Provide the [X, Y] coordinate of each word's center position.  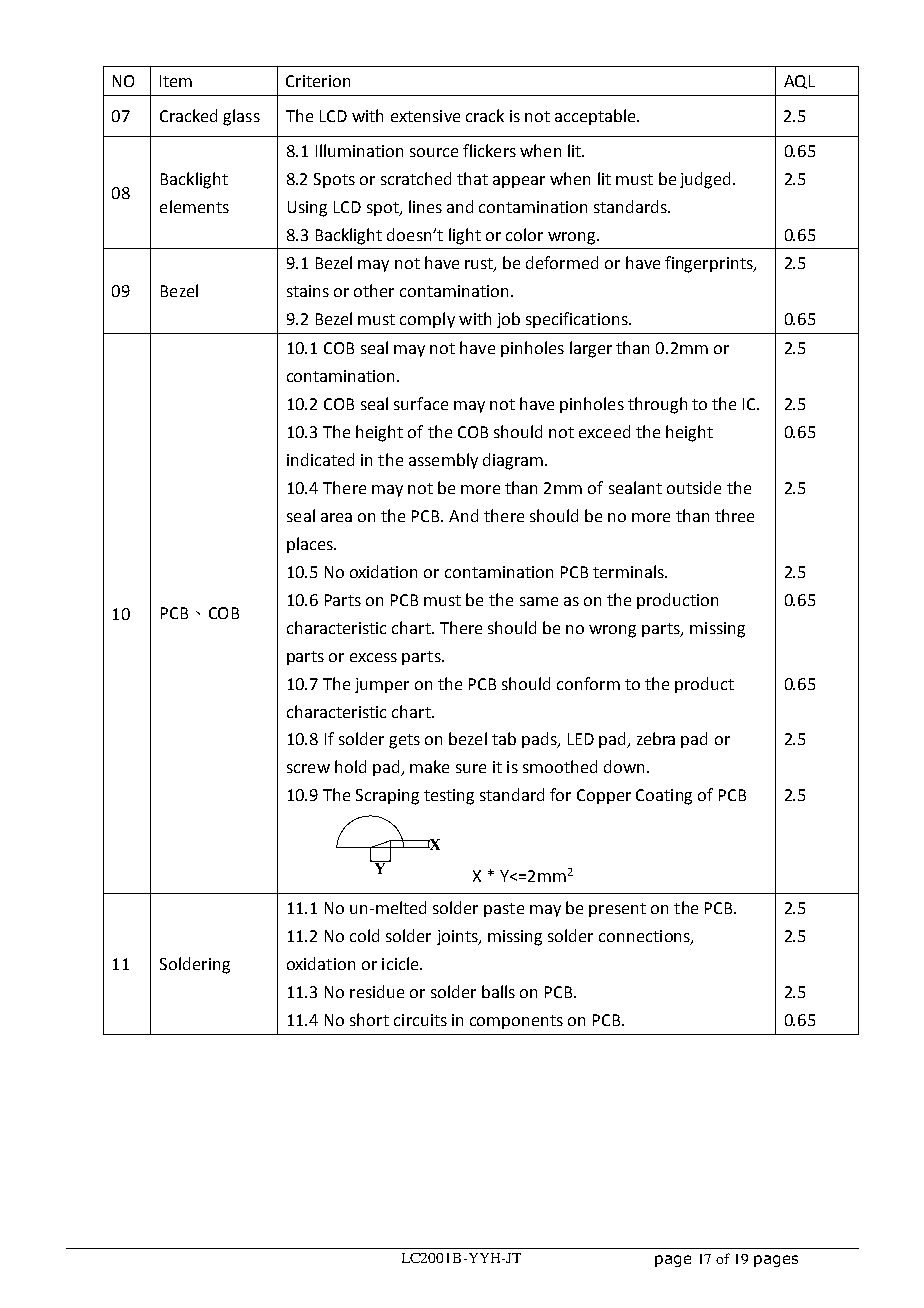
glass [241, 117]
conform [588, 683]
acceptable [596, 117]
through [657, 405]
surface [421, 403]
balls [498, 991]
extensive [425, 116]
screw [308, 768]
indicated [320, 459]
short [369, 1019]
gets [404, 741]
